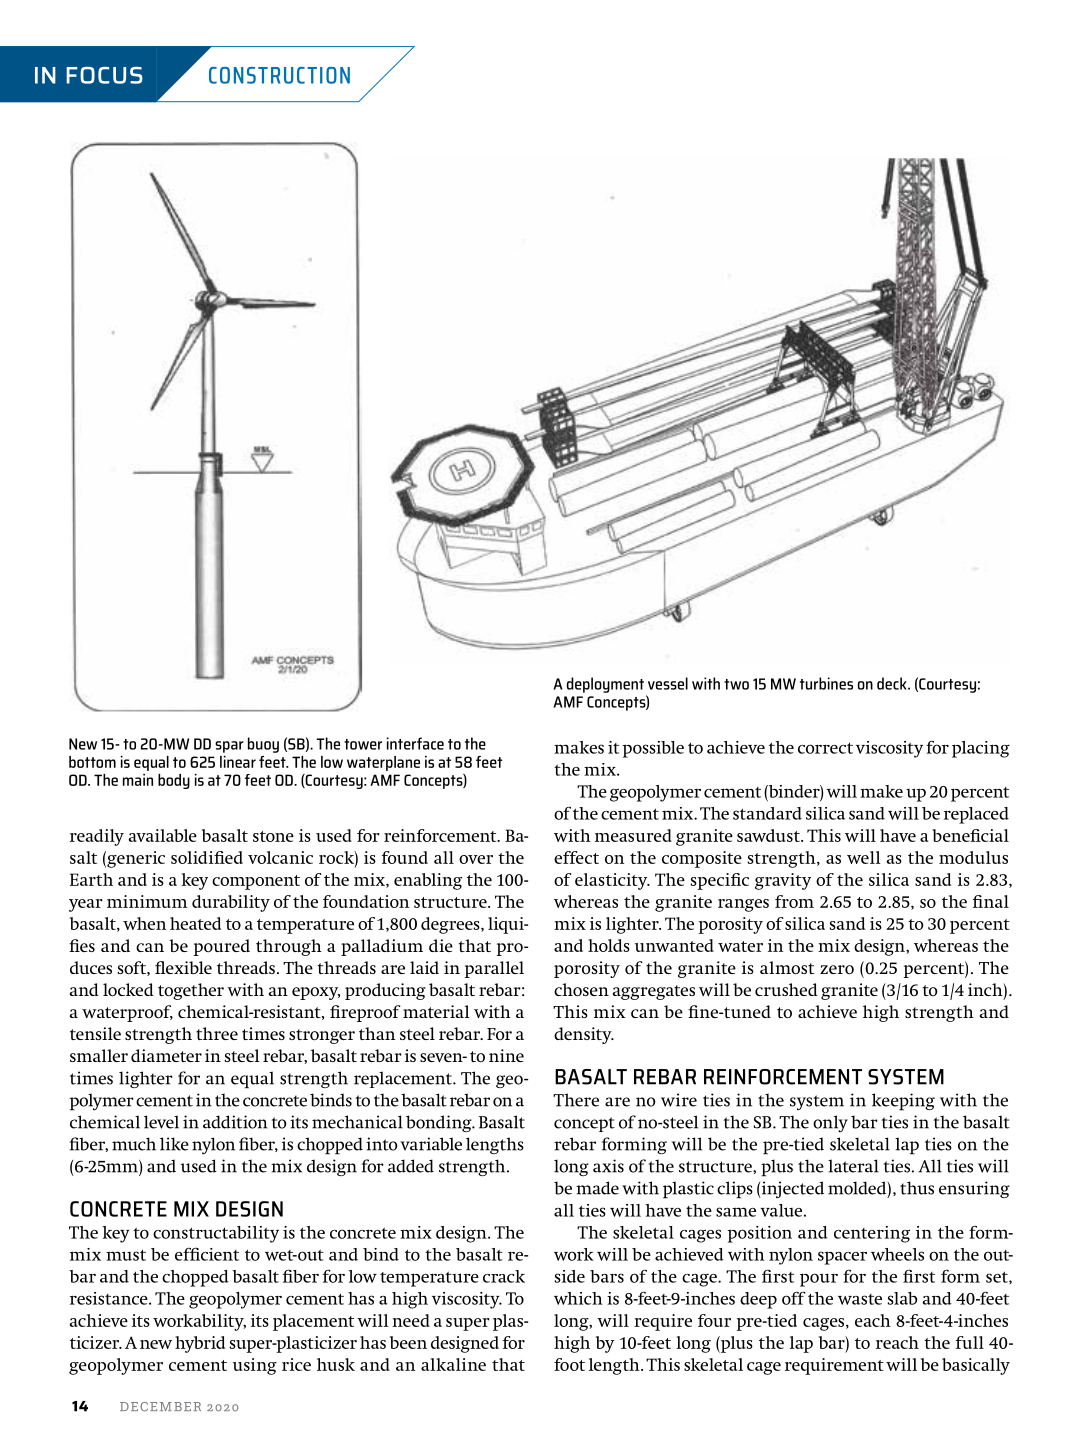 The image size is (1082, 1443). I want to click on FOCUS, so click(104, 75).
